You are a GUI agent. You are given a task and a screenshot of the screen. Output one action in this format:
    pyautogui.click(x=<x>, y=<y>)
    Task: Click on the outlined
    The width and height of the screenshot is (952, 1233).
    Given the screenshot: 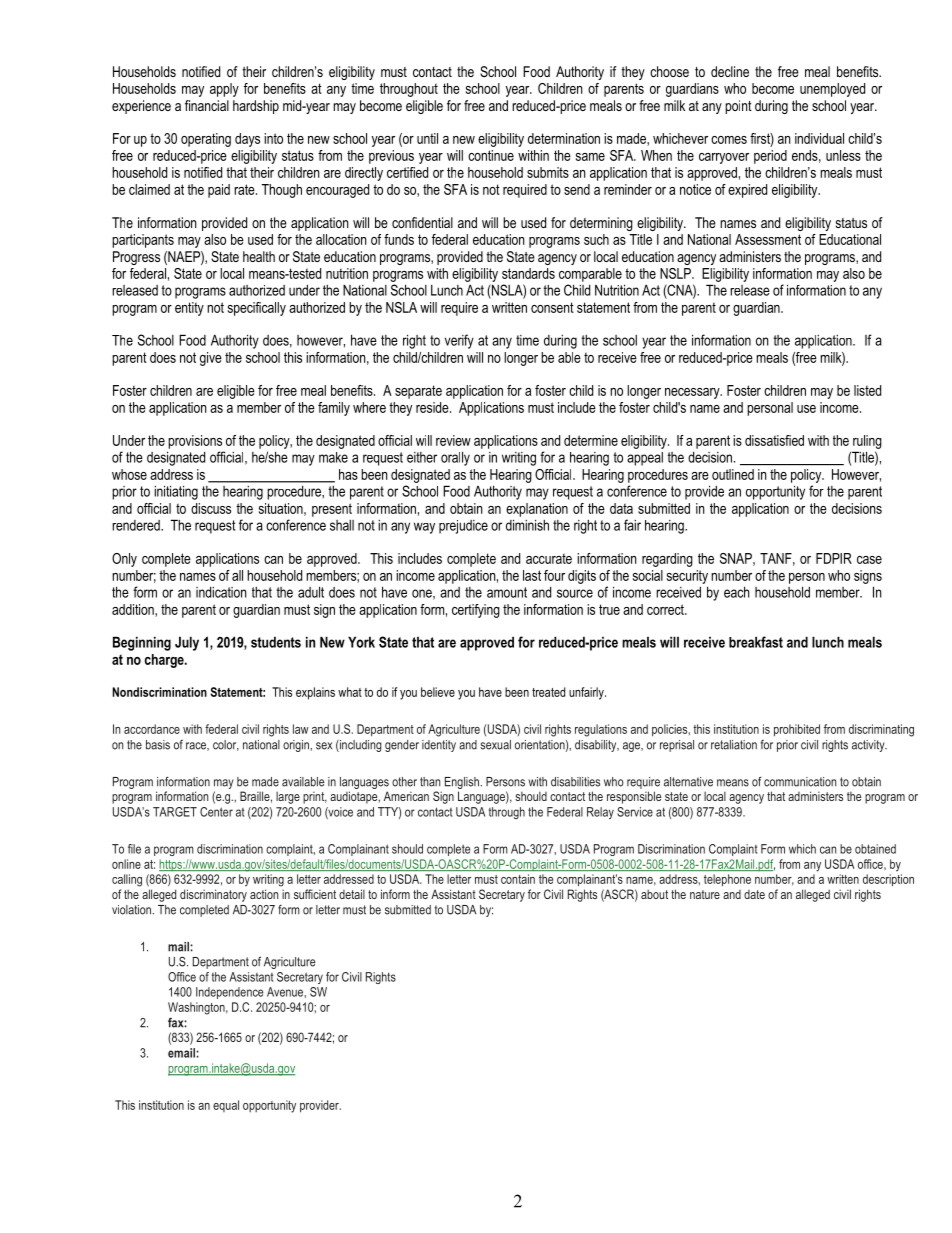 What is the action you would take?
    pyautogui.click(x=733, y=474)
